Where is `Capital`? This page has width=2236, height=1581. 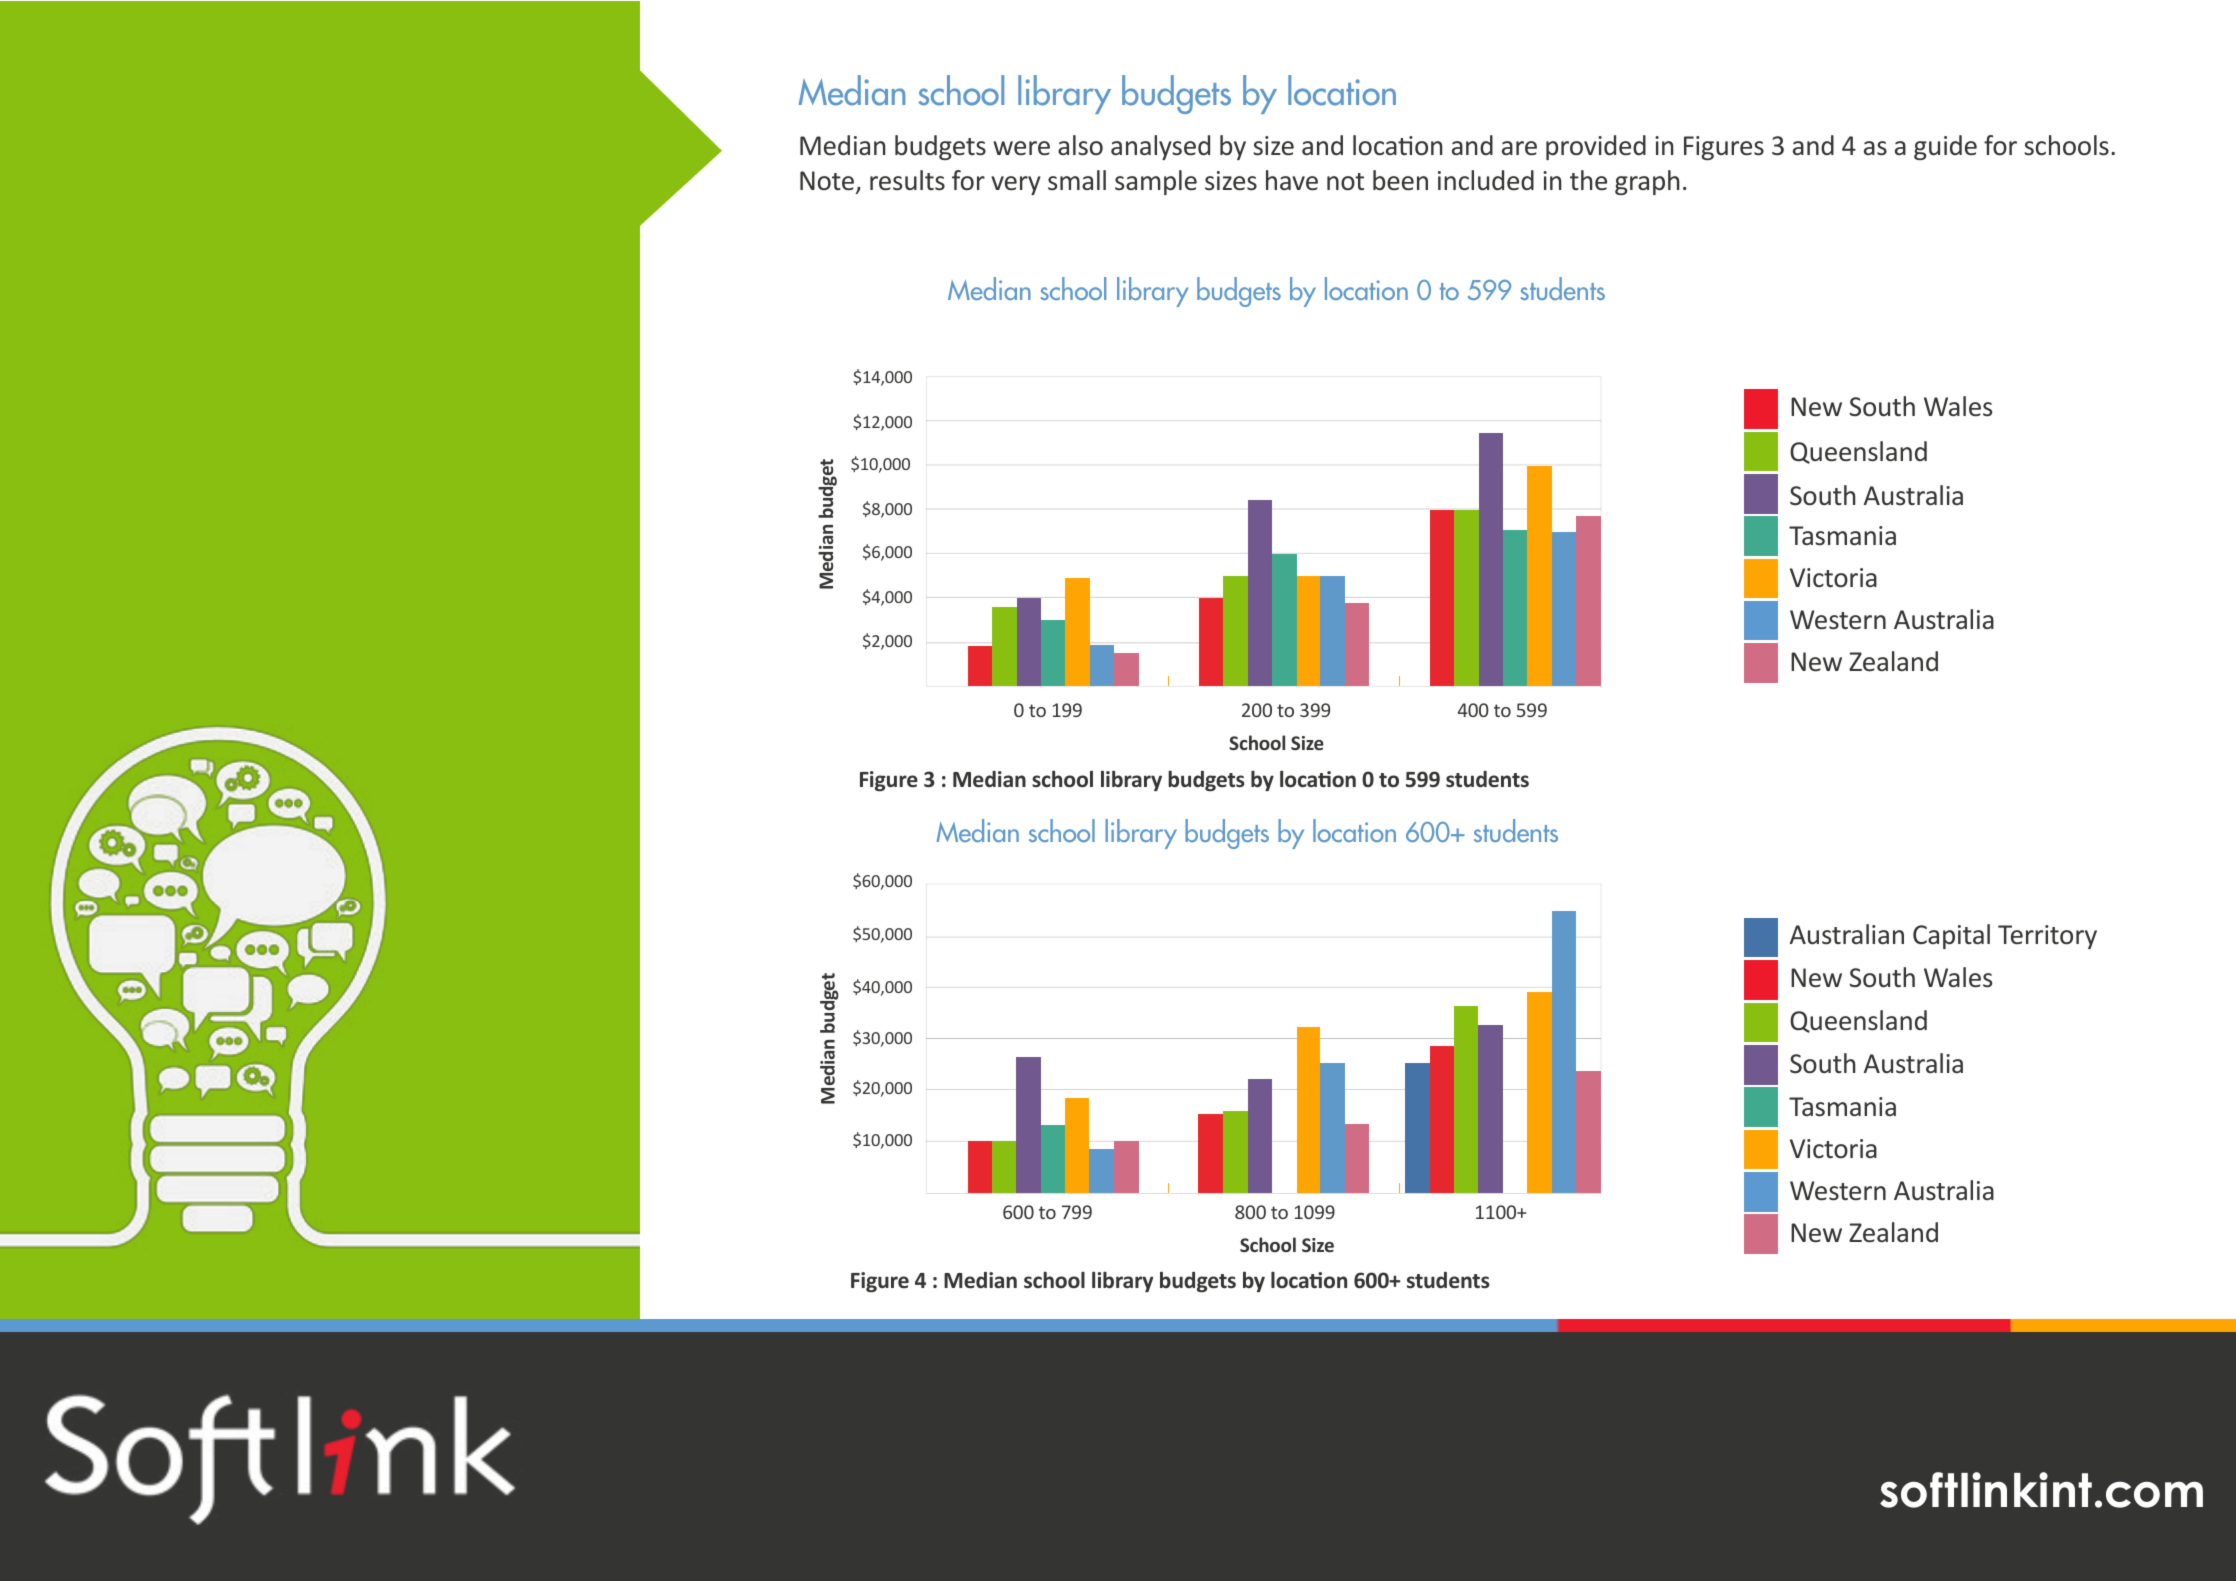
Capital is located at coordinates (1951, 936).
